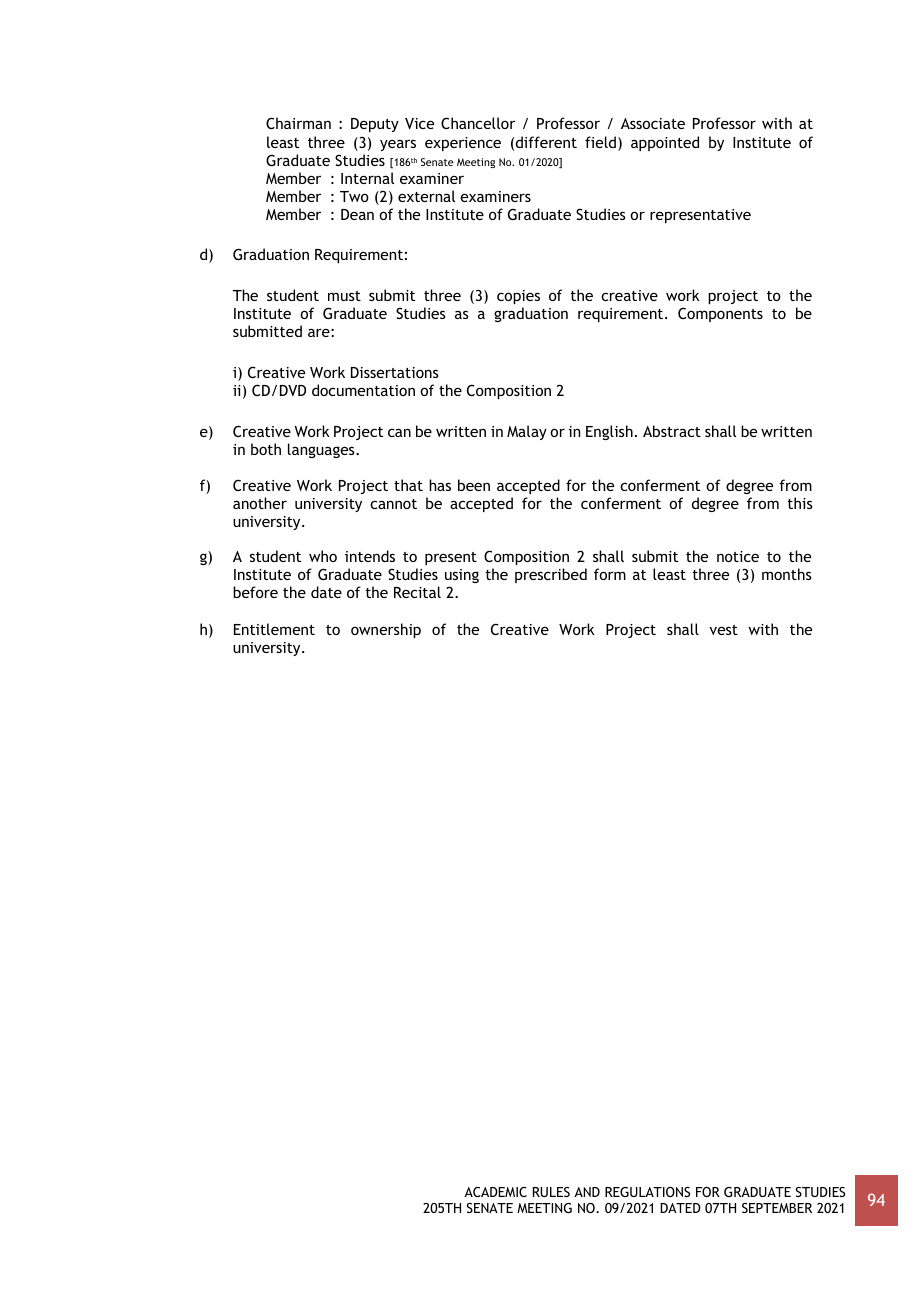 Image resolution: width=924 pixels, height=1307 pixels. Describe the element at coordinates (551, 575) in the screenshot. I see `prescribed` at that location.
